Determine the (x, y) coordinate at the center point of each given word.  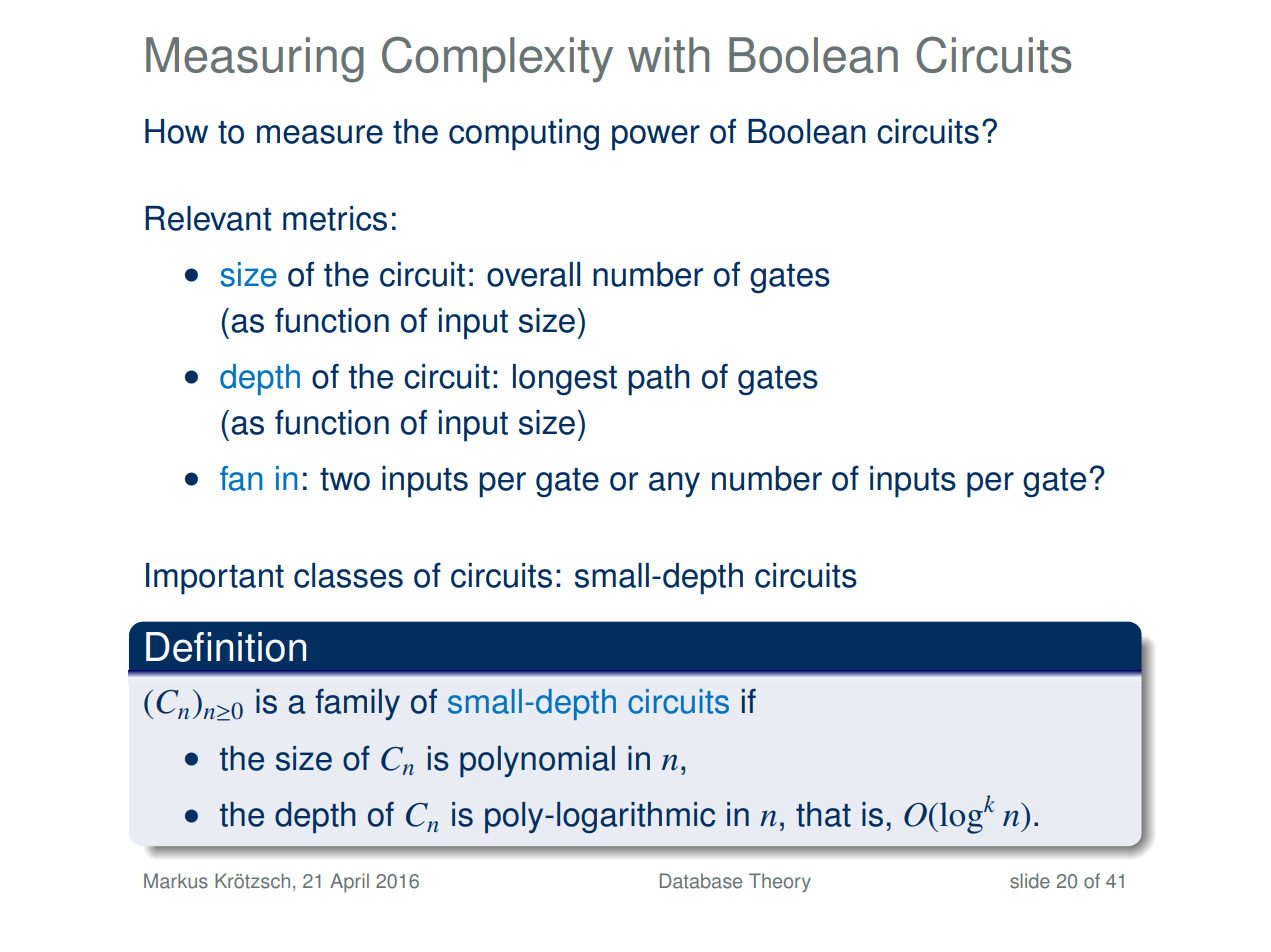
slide (1030, 881)
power (656, 138)
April (349, 882)
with (668, 55)
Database (701, 881)
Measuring (255, 60)
